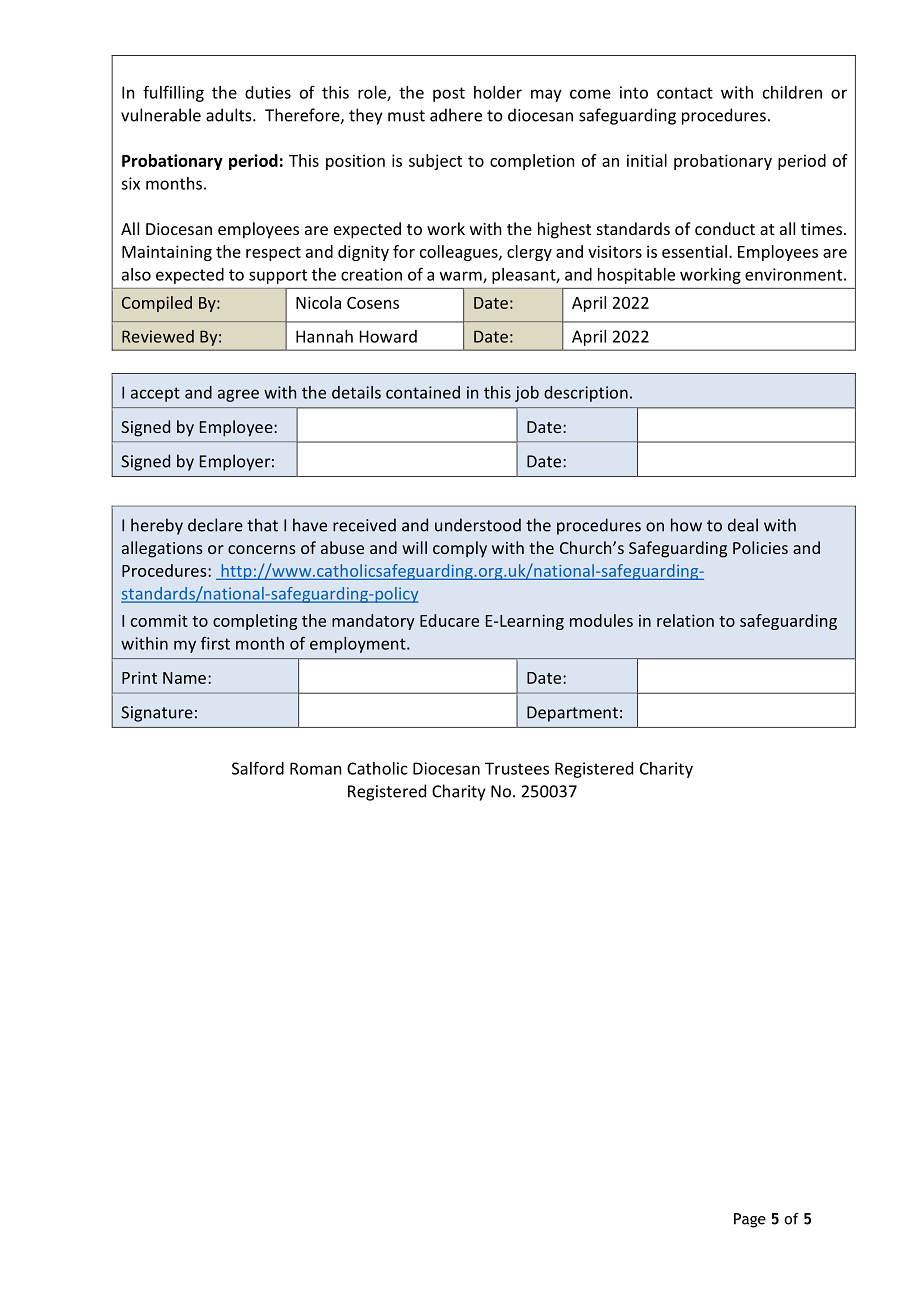 The width and height of the image is (924, 1308). What do you see at coordinates (478, 525) in the image?
I see `understood` at bounding box center [478, 525].
